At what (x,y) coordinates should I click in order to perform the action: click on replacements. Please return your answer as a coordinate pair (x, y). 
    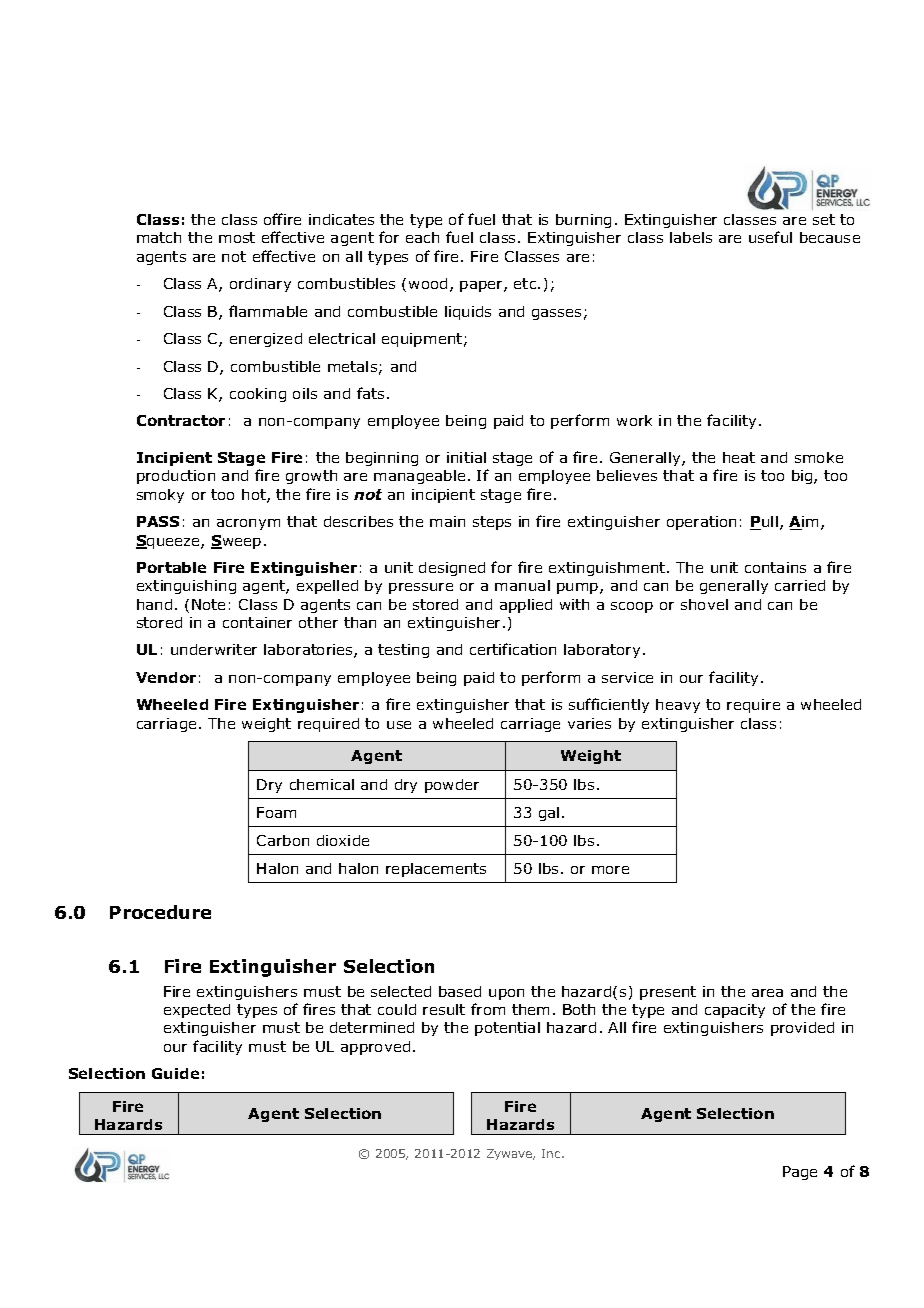
    Looking at the image, I should click on (436, 870).
